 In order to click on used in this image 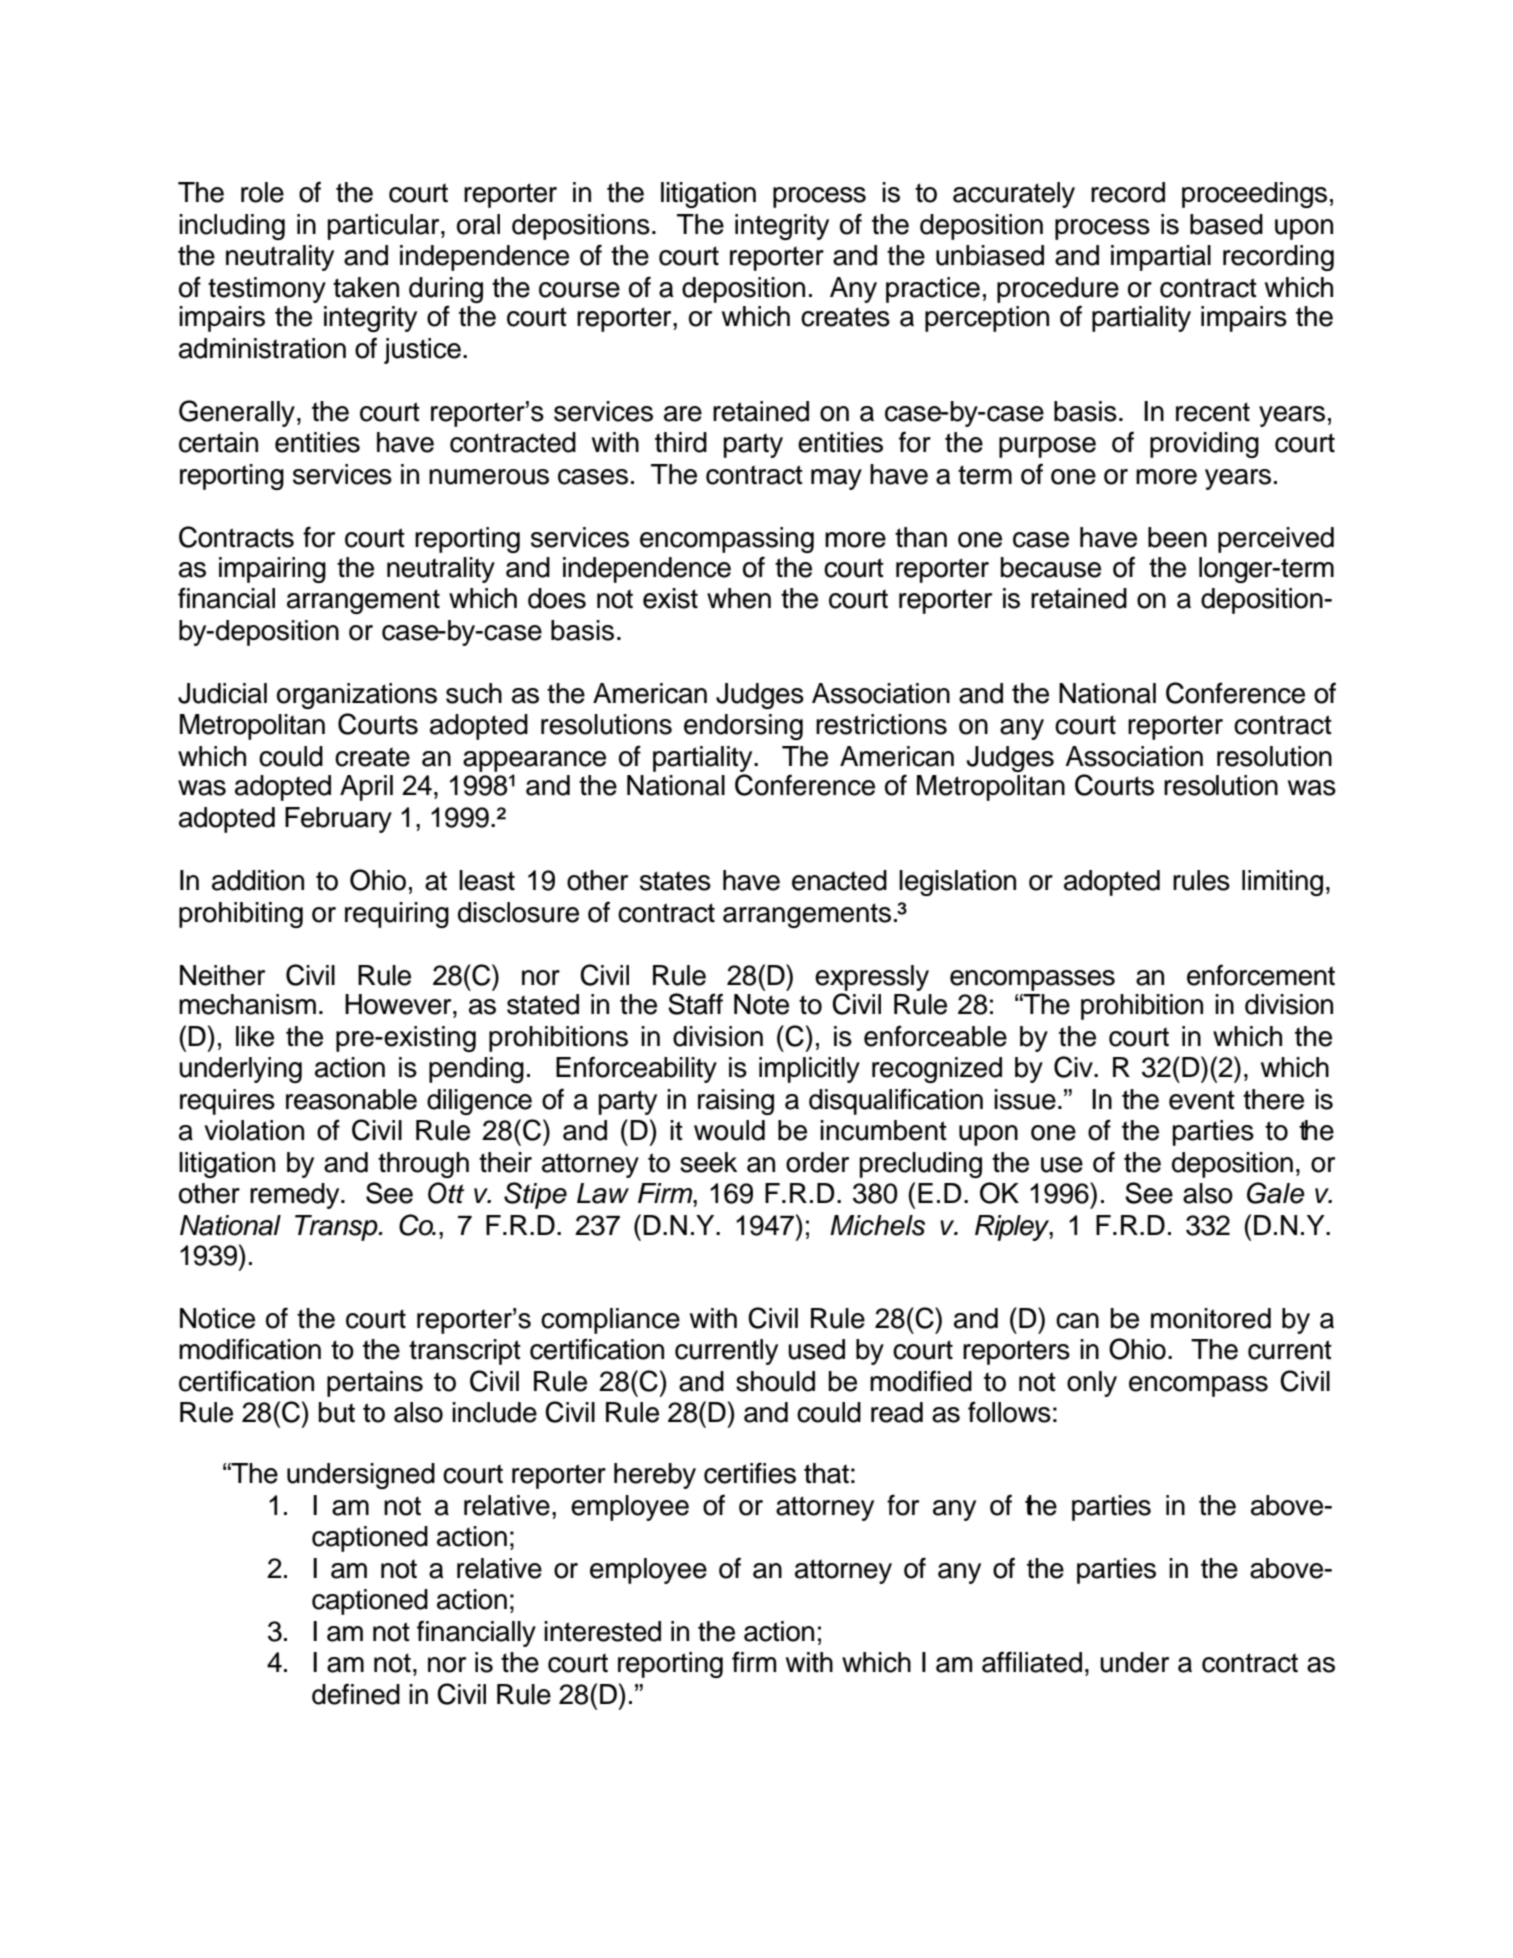, I will do `click(816, 1349)`.
